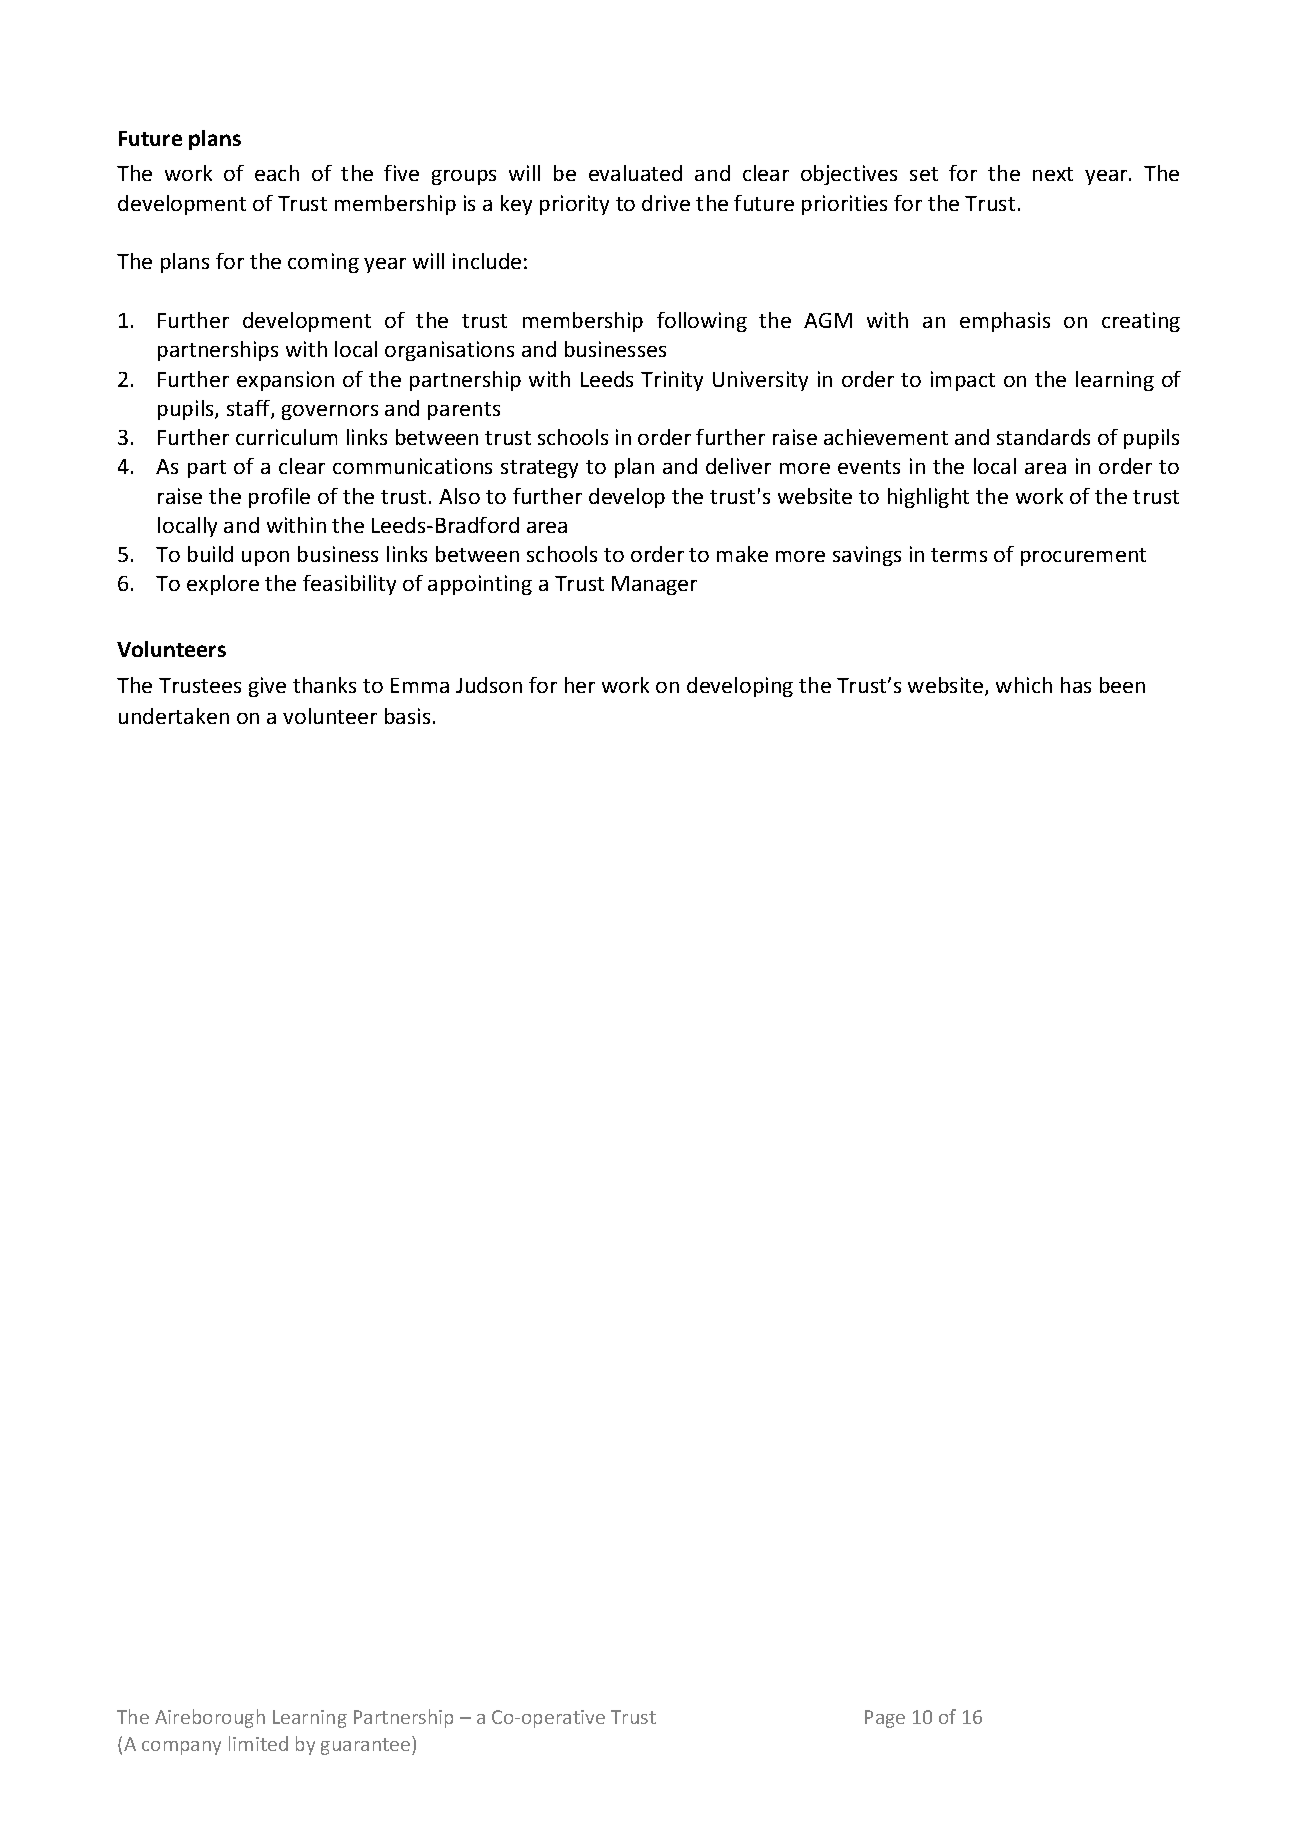  I want to click on Page, so click(885, 1719).
